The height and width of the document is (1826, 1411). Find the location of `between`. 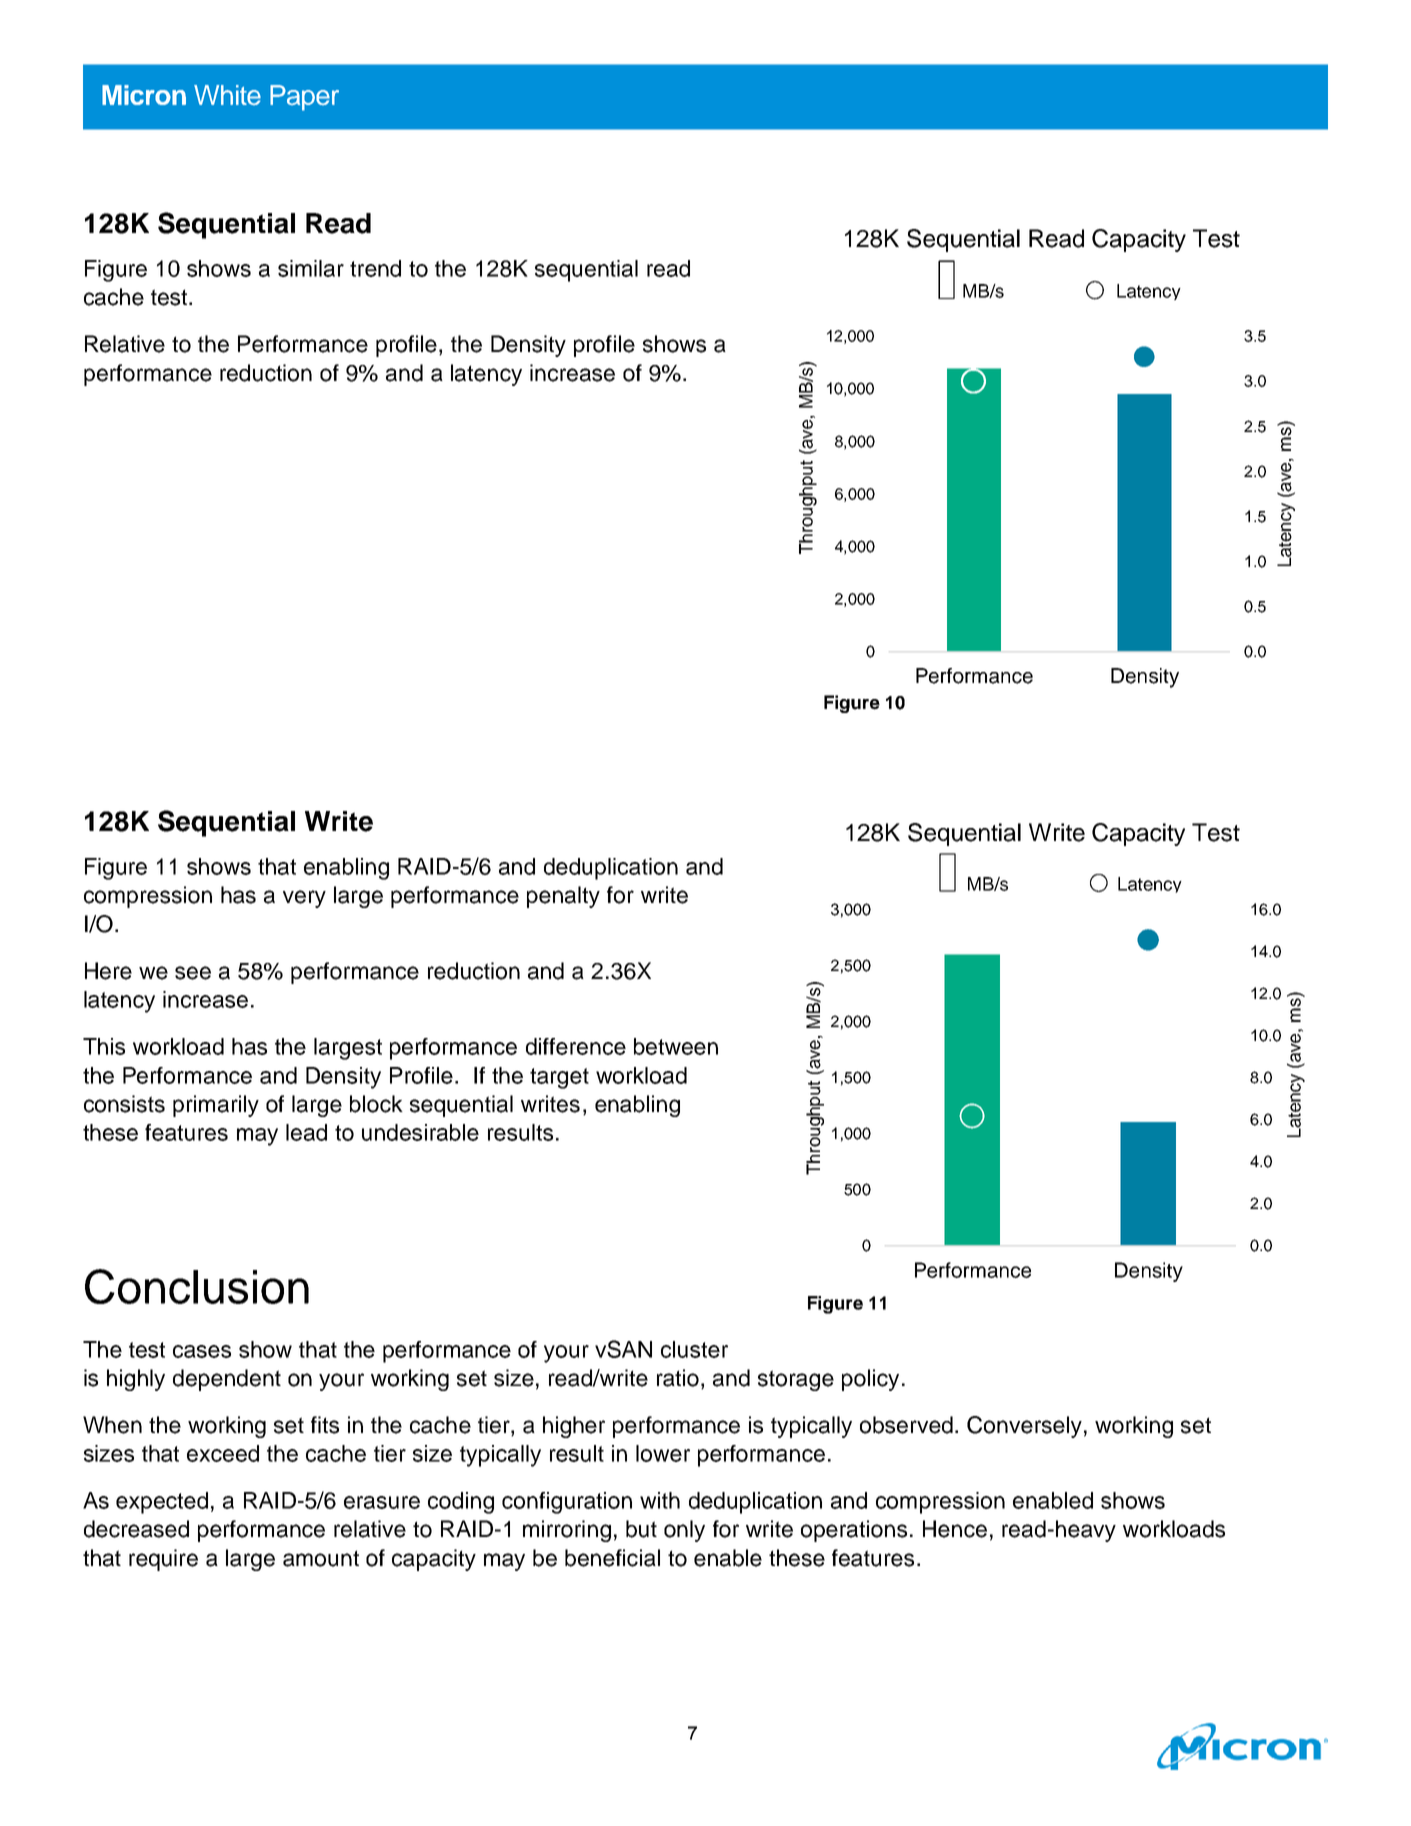

between is located at coordinates (676, 1046).
